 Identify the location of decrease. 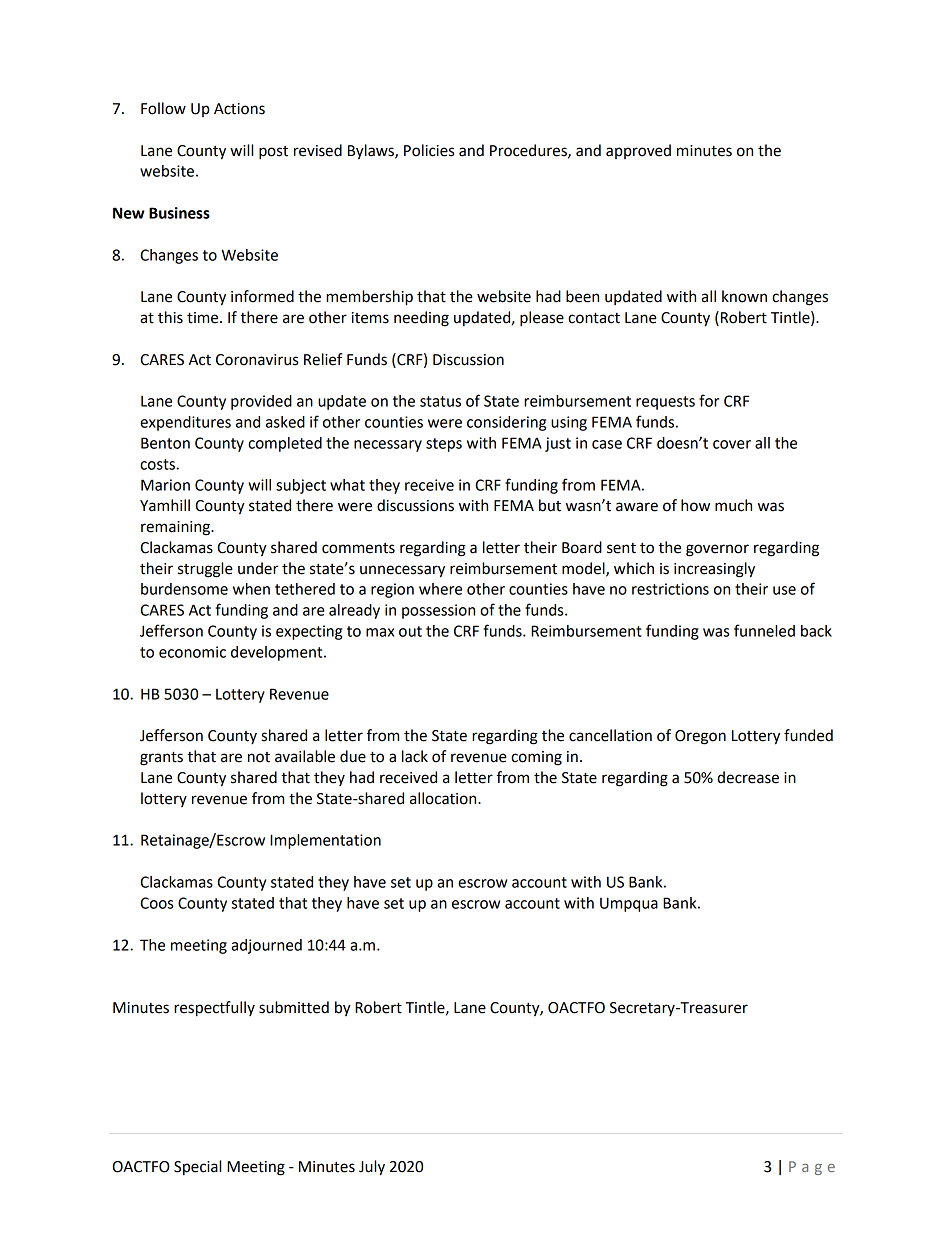
(748, 777).
